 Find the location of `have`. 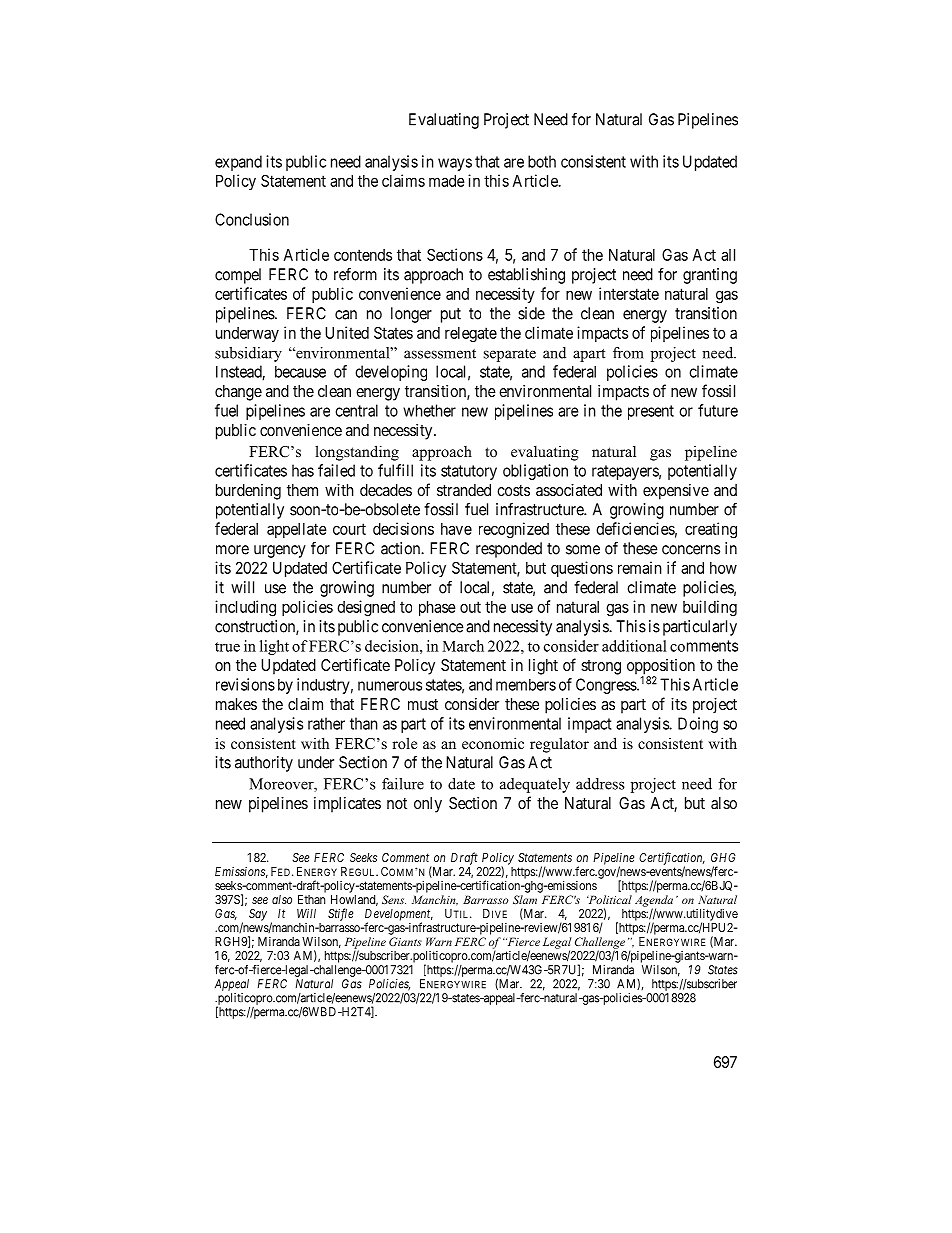

have is located at coordinates (456, 529).
